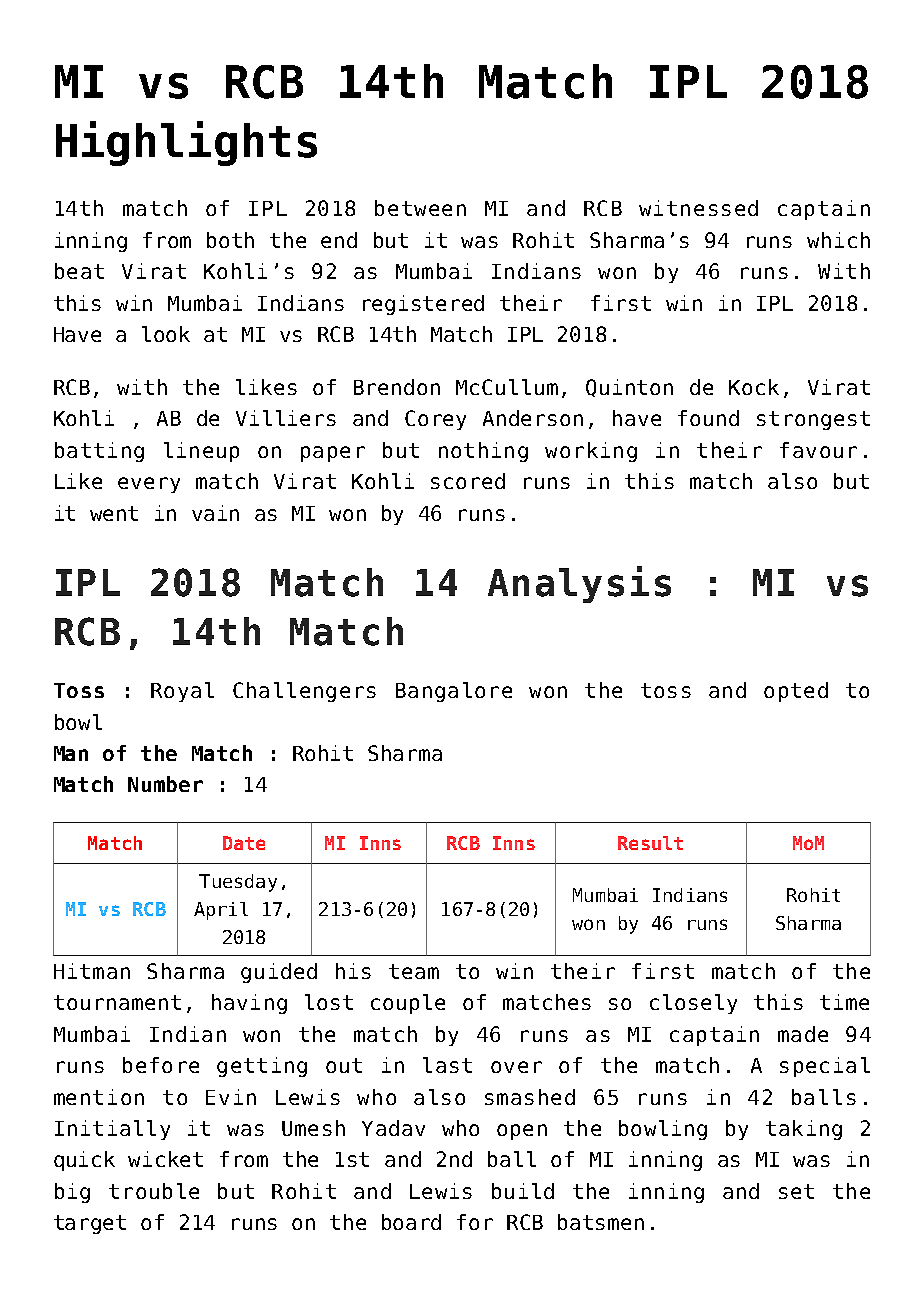  What do you see at coordinates (796, 692) in the document?
I see `opted` at bounding box center [796, 692].
